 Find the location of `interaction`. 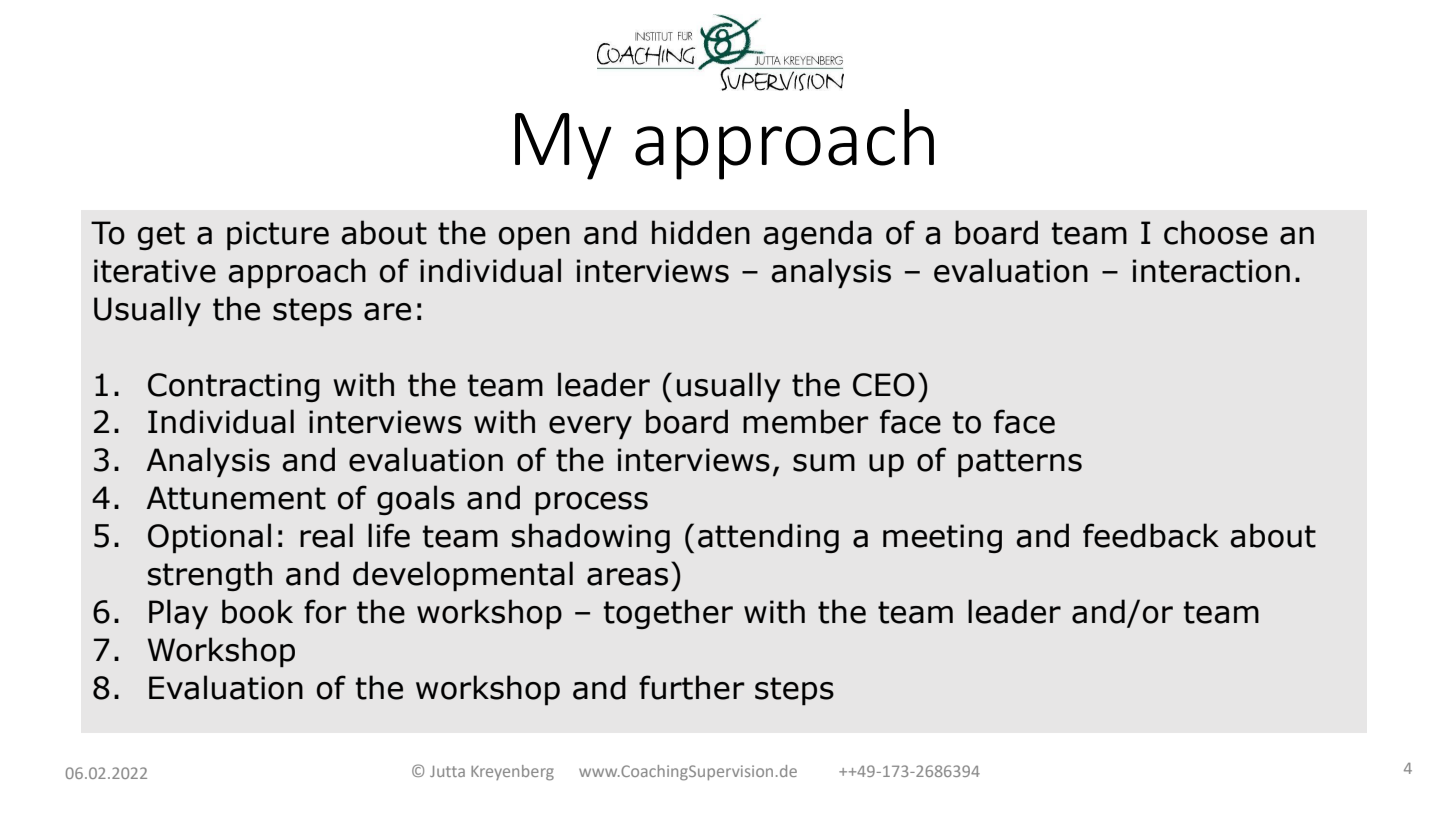

interaction is located at coordinates (1211, 271).
